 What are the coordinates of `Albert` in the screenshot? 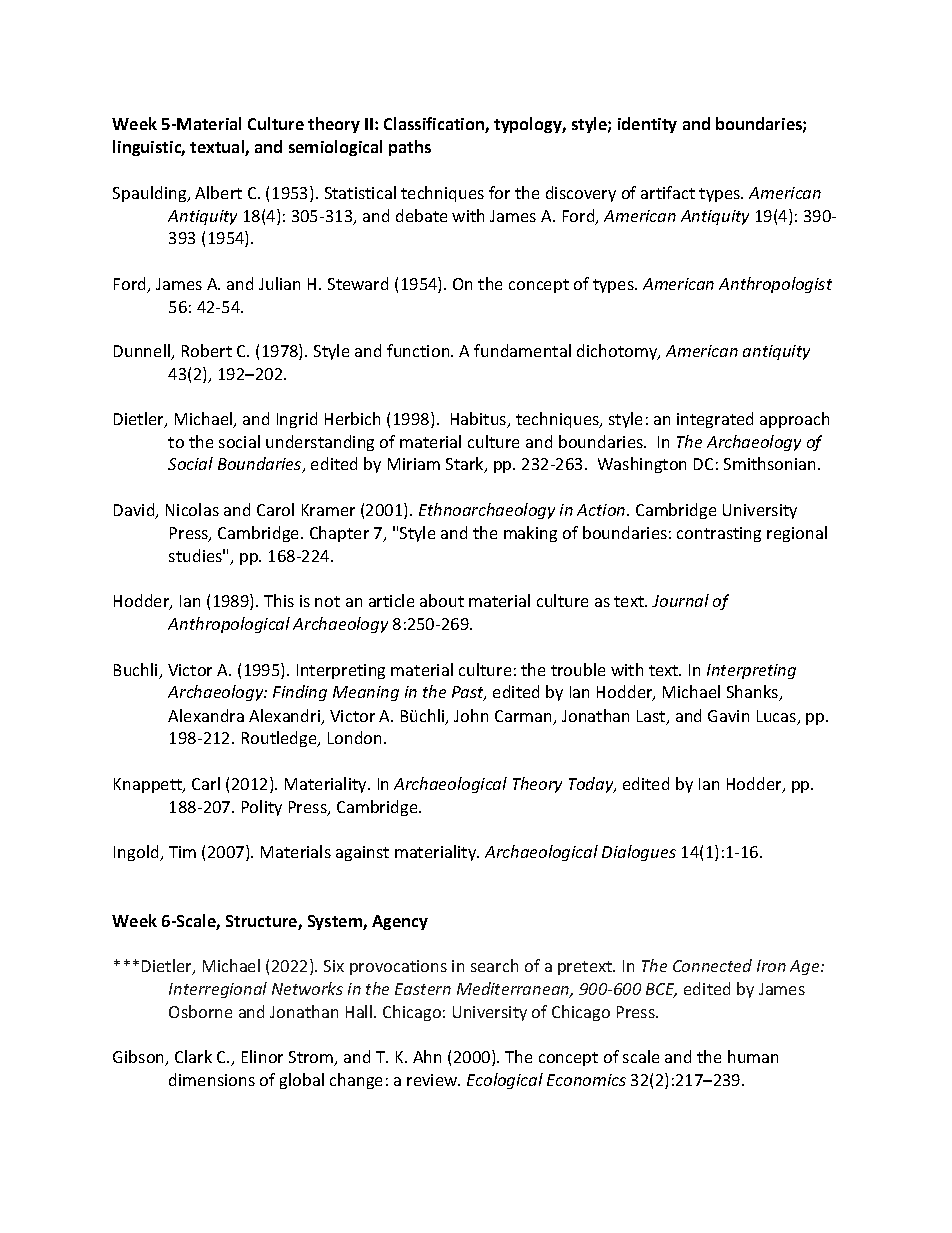 It's located at (218, 192).
